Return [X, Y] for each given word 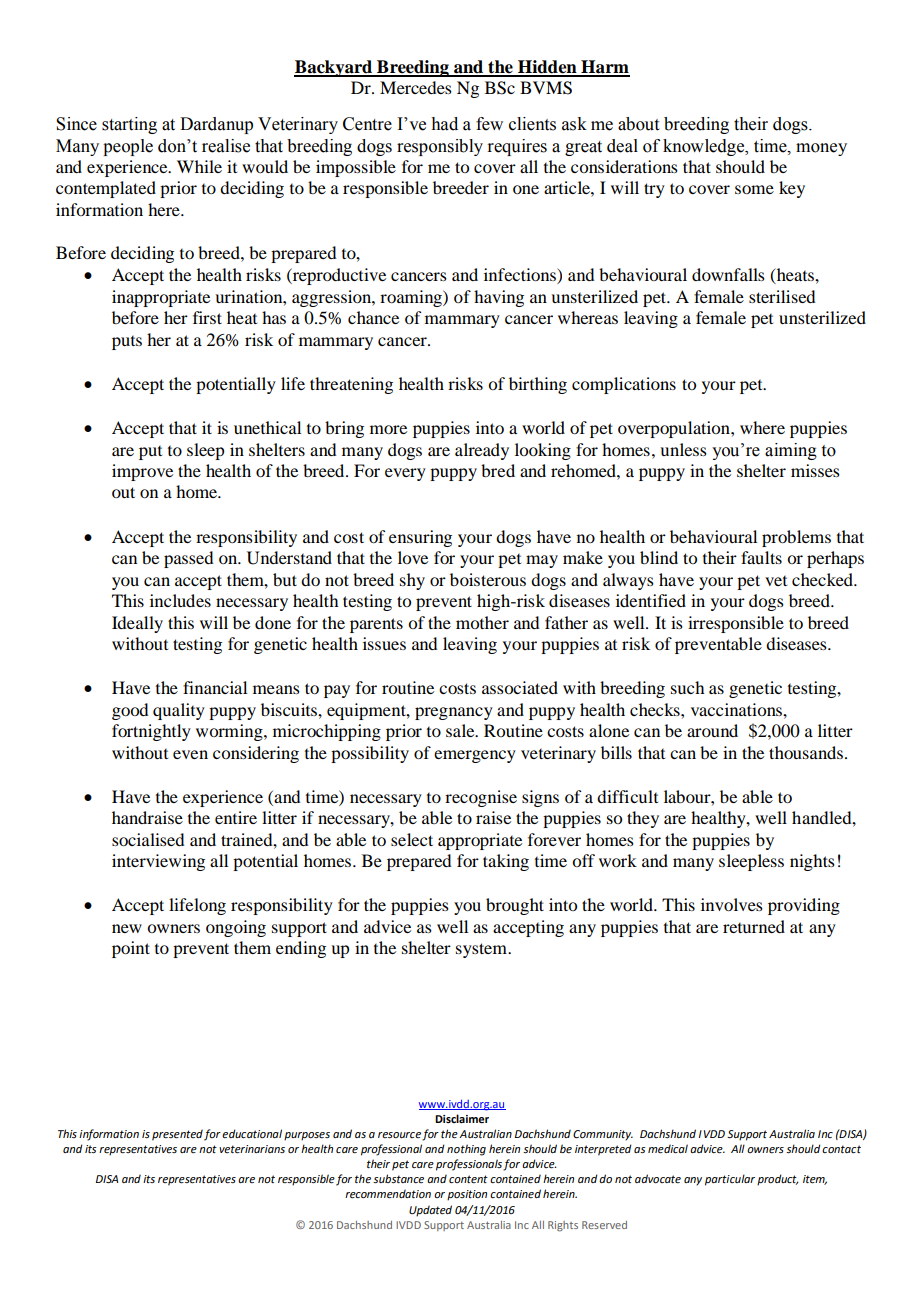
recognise [481, 798]
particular [730, 1180]
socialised [148, 839]
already [482, 451]
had [444, 124]
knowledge [705, 147]
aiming [791, 451]
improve [142, 472]
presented [177, 1135]
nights [812, 862]
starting [129, 125]
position [467, 1195]
